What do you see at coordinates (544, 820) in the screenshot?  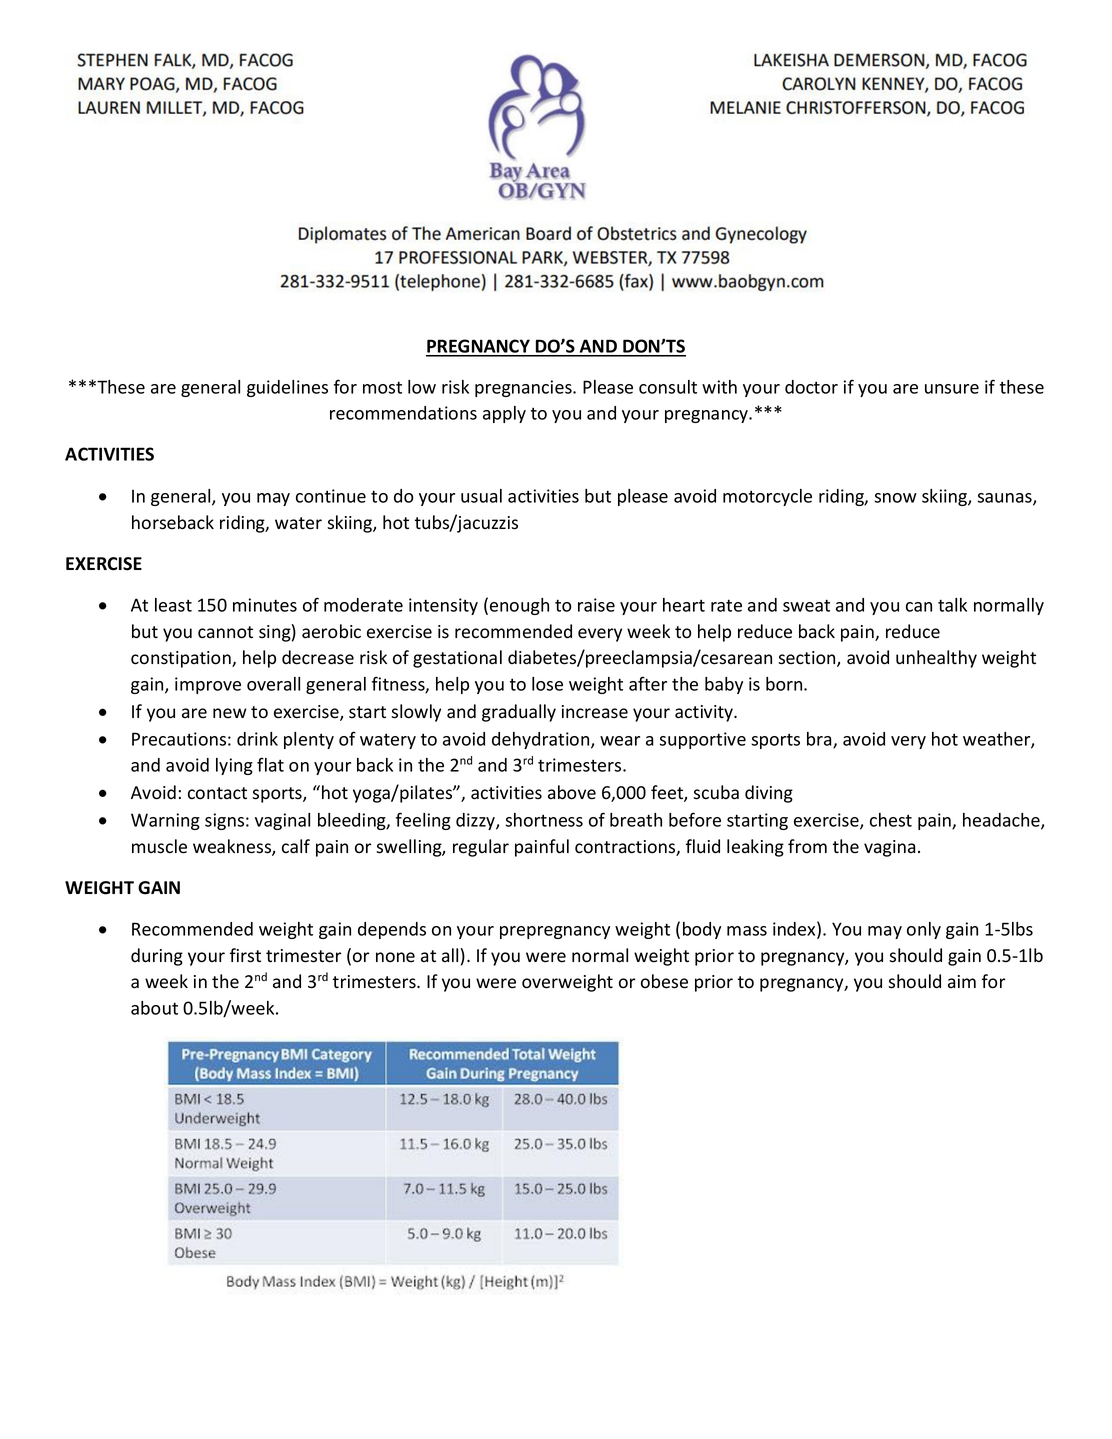 I see `shortness` at bounding box center [544, 820].
